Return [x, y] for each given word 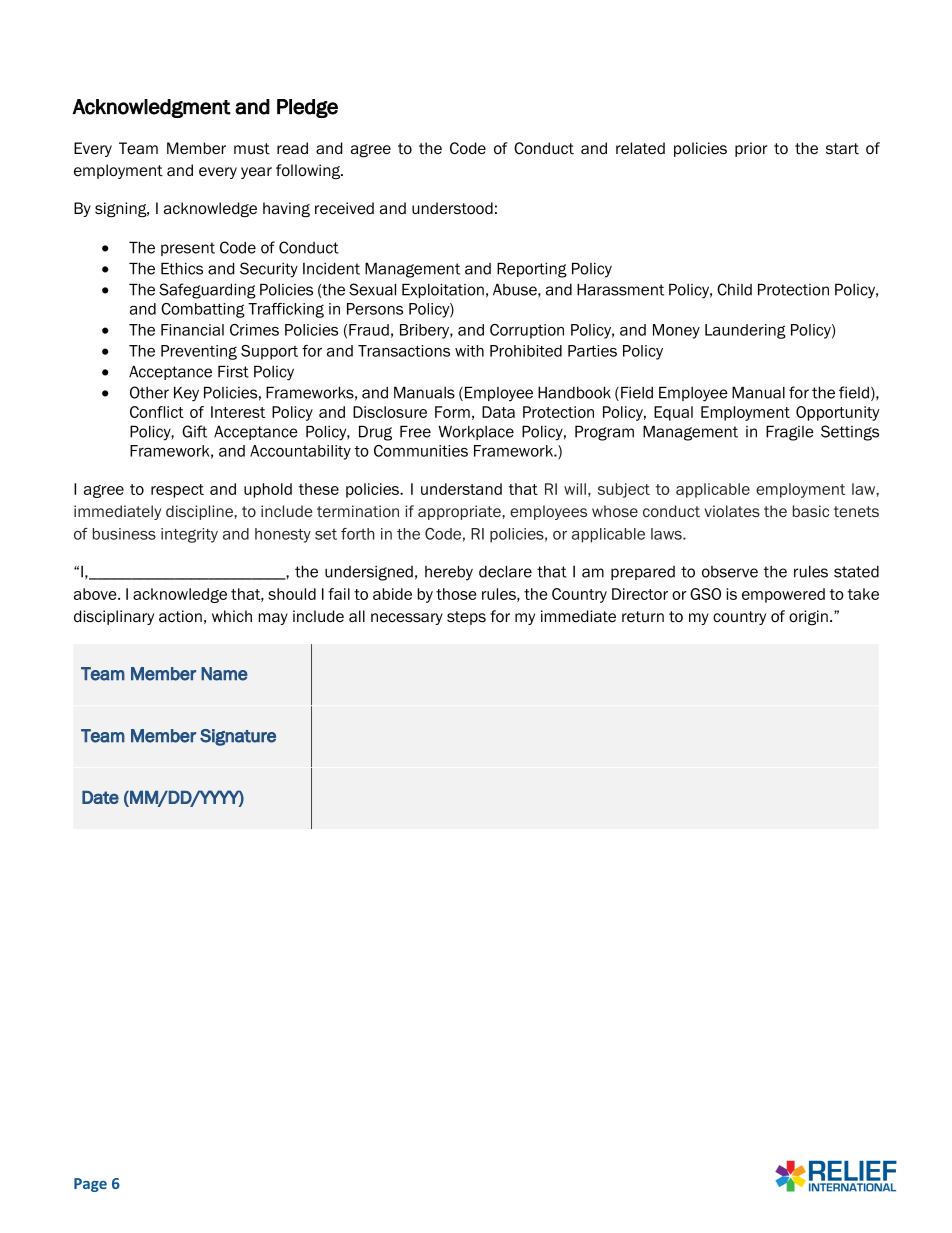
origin [808, 618]
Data [498, 412]
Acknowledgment [151, 108]
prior [751, 149]
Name [224, 674]
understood [452, 208]
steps [466, 618]
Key [186, 394]
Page [90, 1185]
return [643, 617]
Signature [238, 737]
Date [100, 797]
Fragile [790, 433]
